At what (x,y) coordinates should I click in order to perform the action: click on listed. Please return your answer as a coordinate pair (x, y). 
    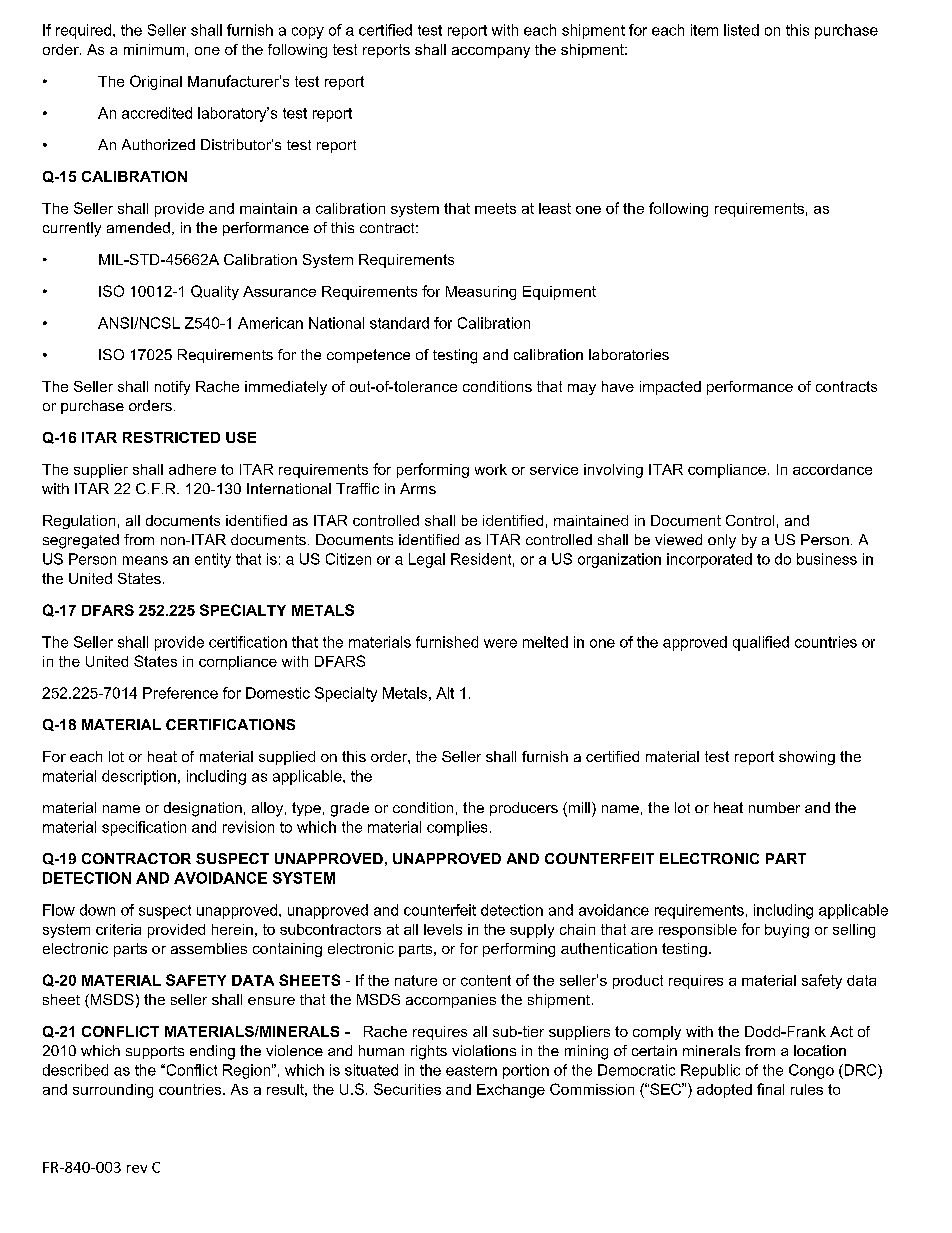
    Looking at the image, I should click on (741, 30).
